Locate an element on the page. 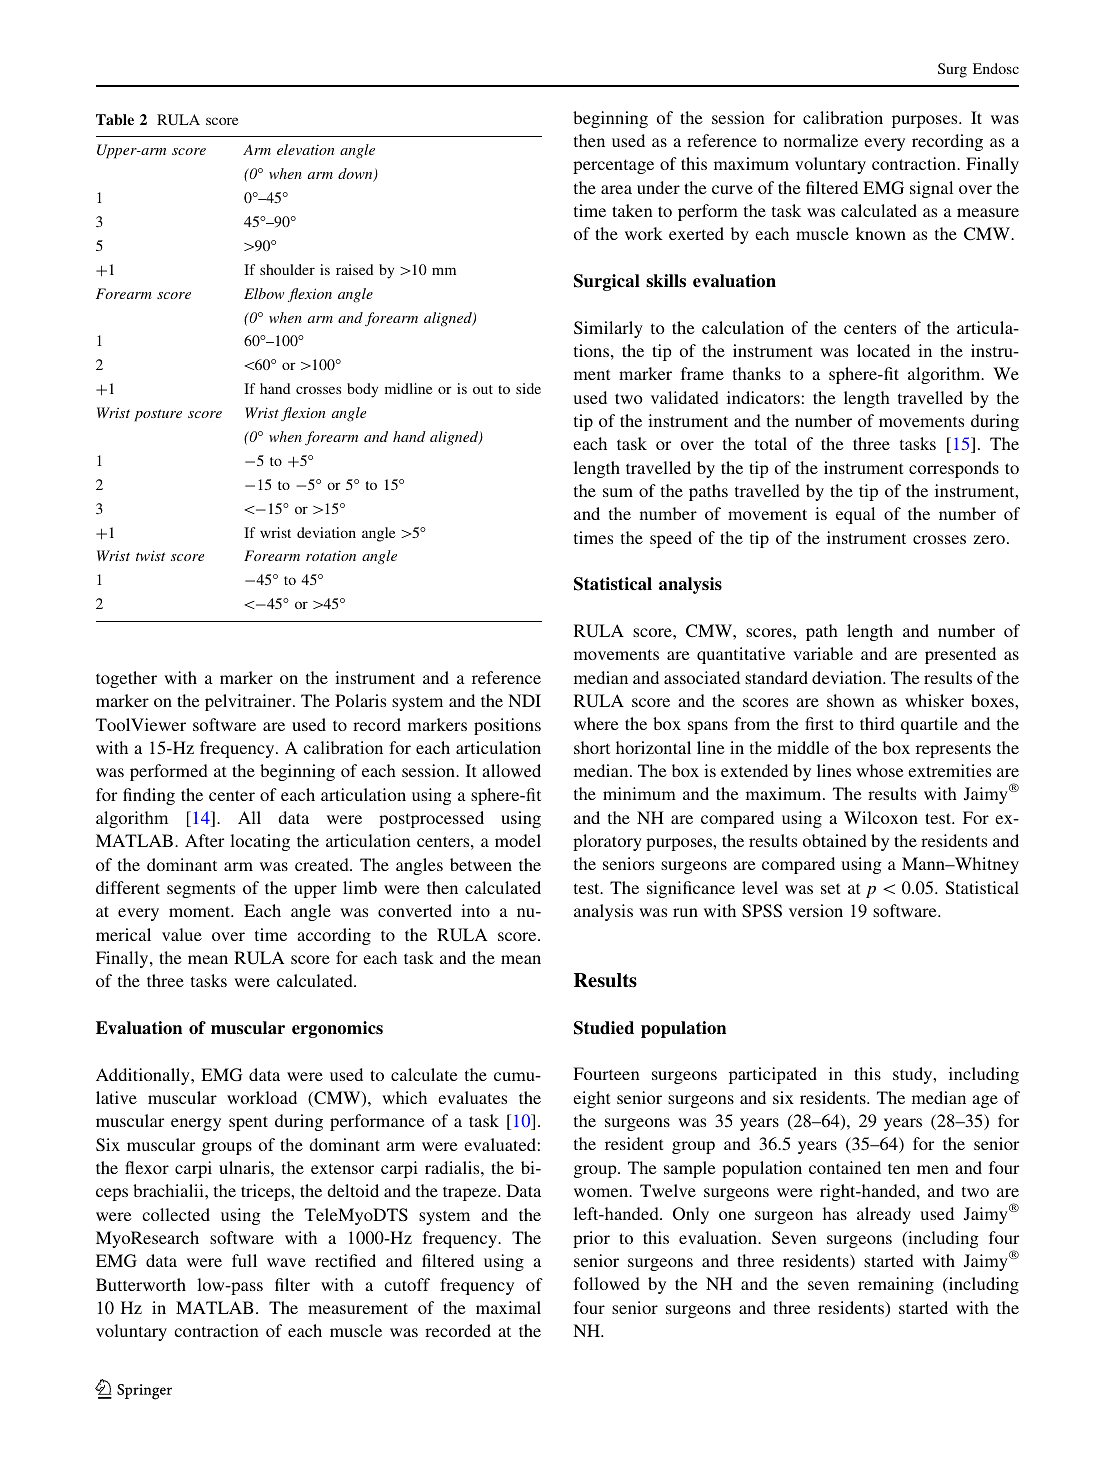  third is located at coordinates (877, 723).
